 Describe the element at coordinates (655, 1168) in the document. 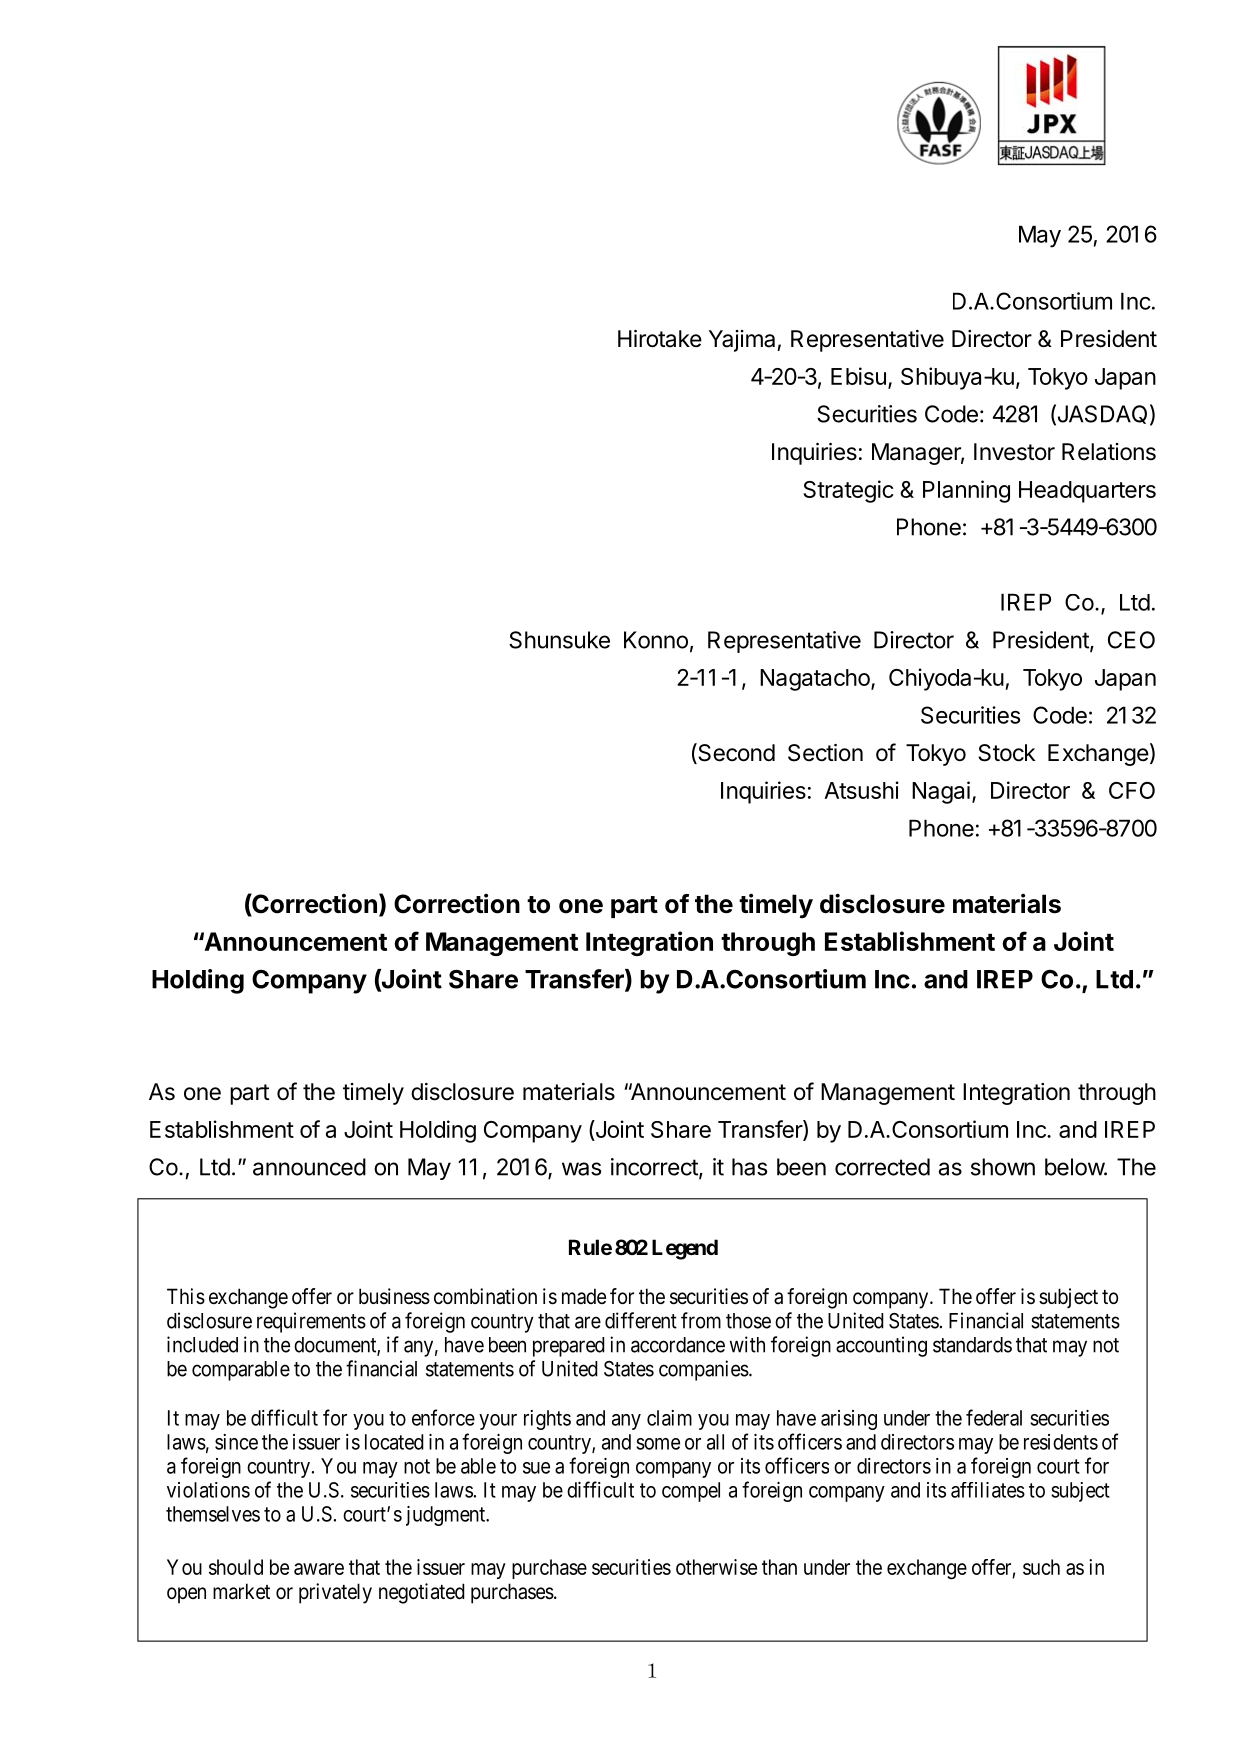

I see `incorrect` at that location.
